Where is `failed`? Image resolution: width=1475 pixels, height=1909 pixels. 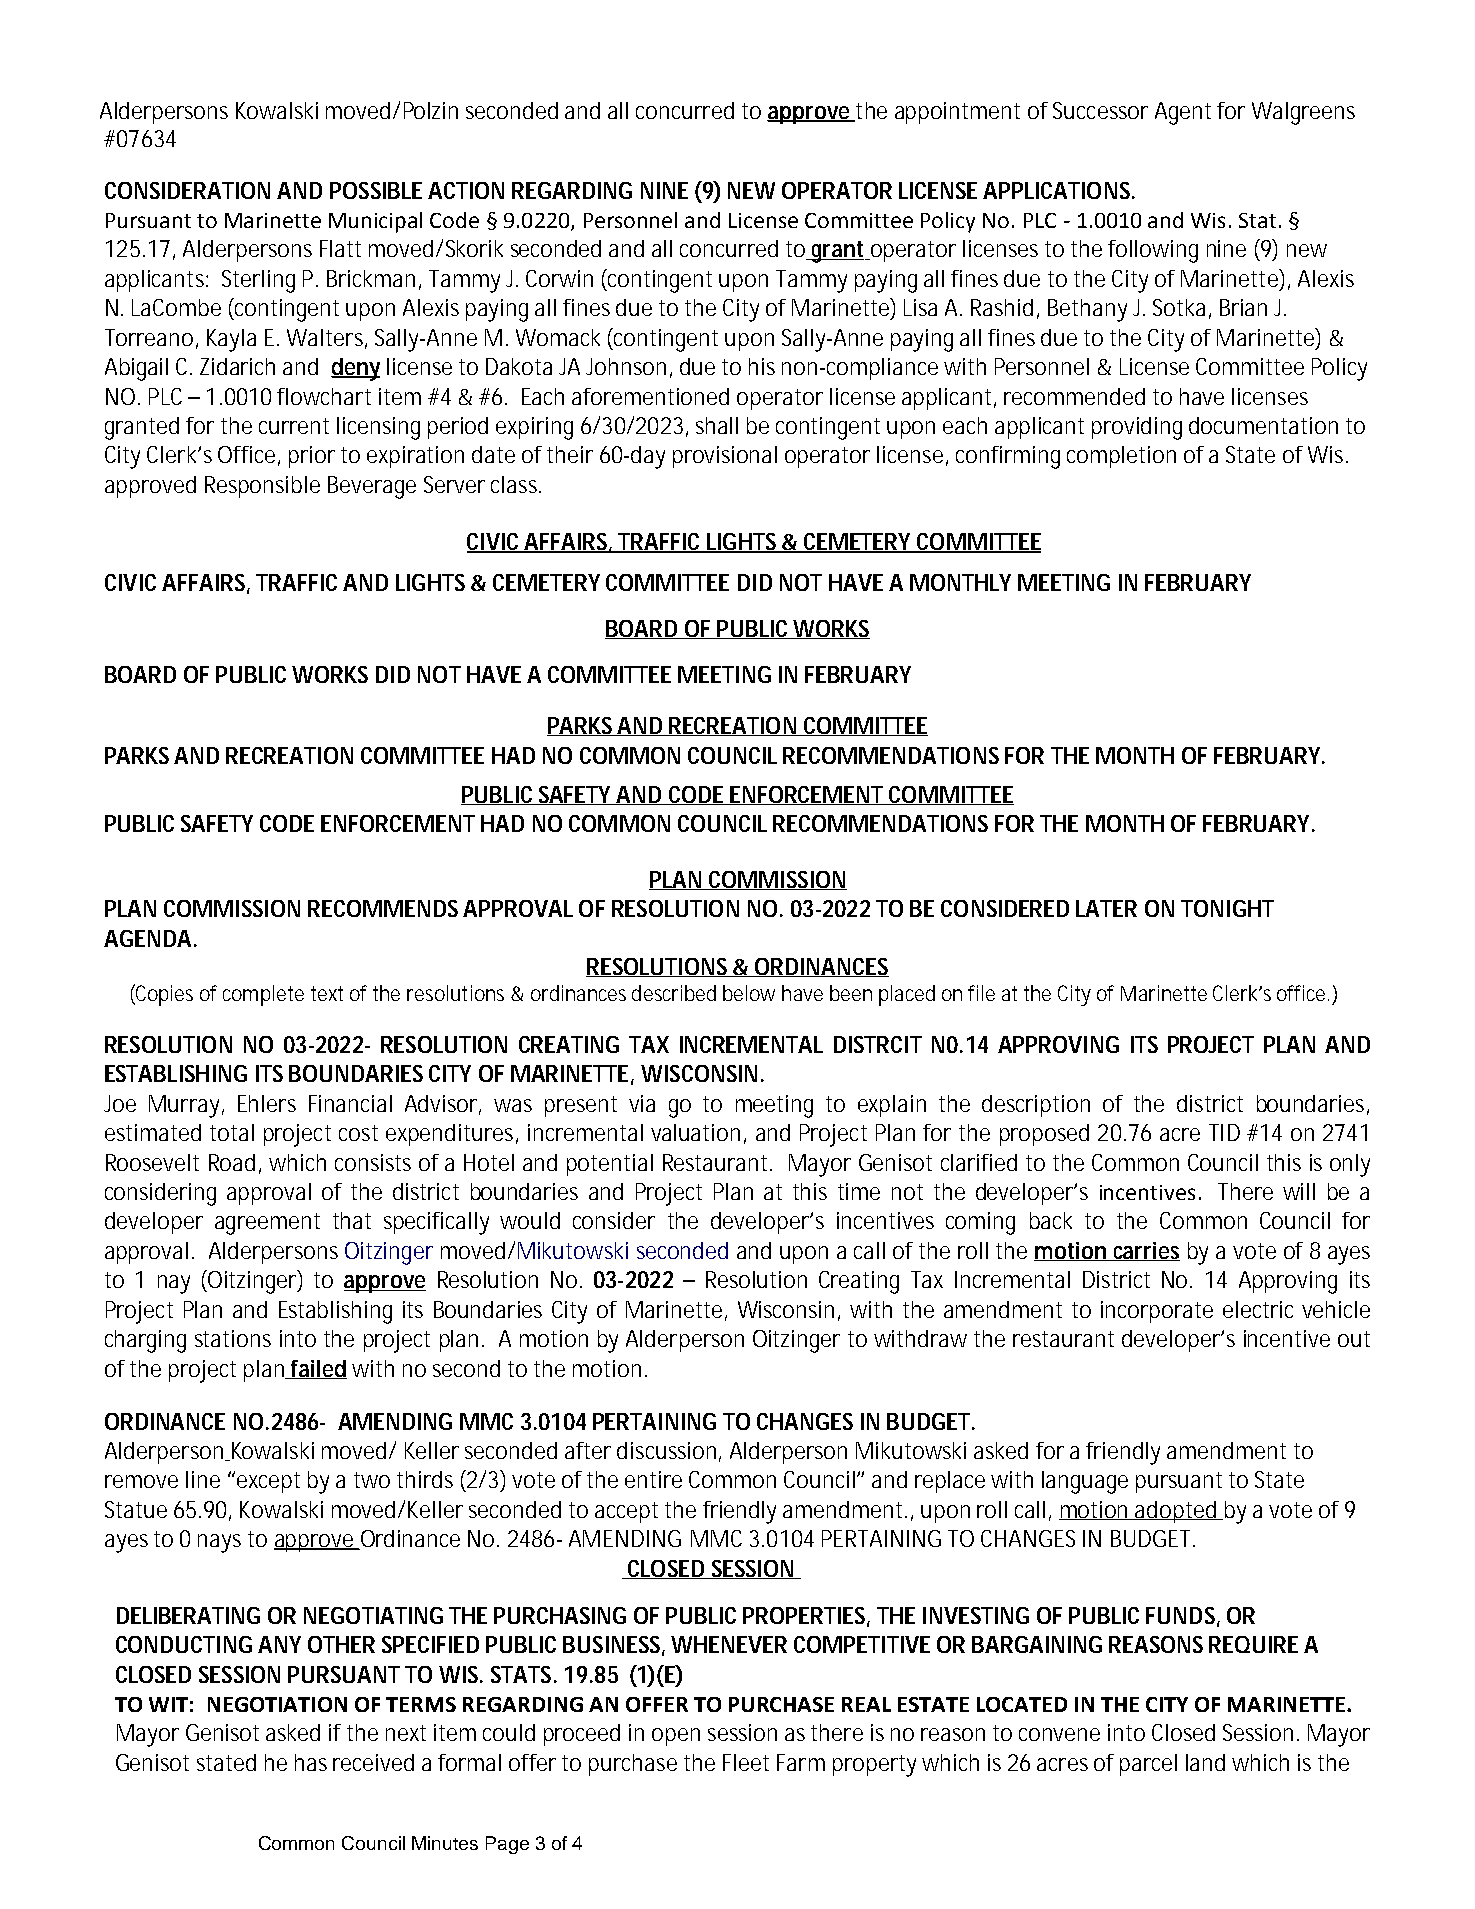 failed is located at coordinates (318, 1369).
